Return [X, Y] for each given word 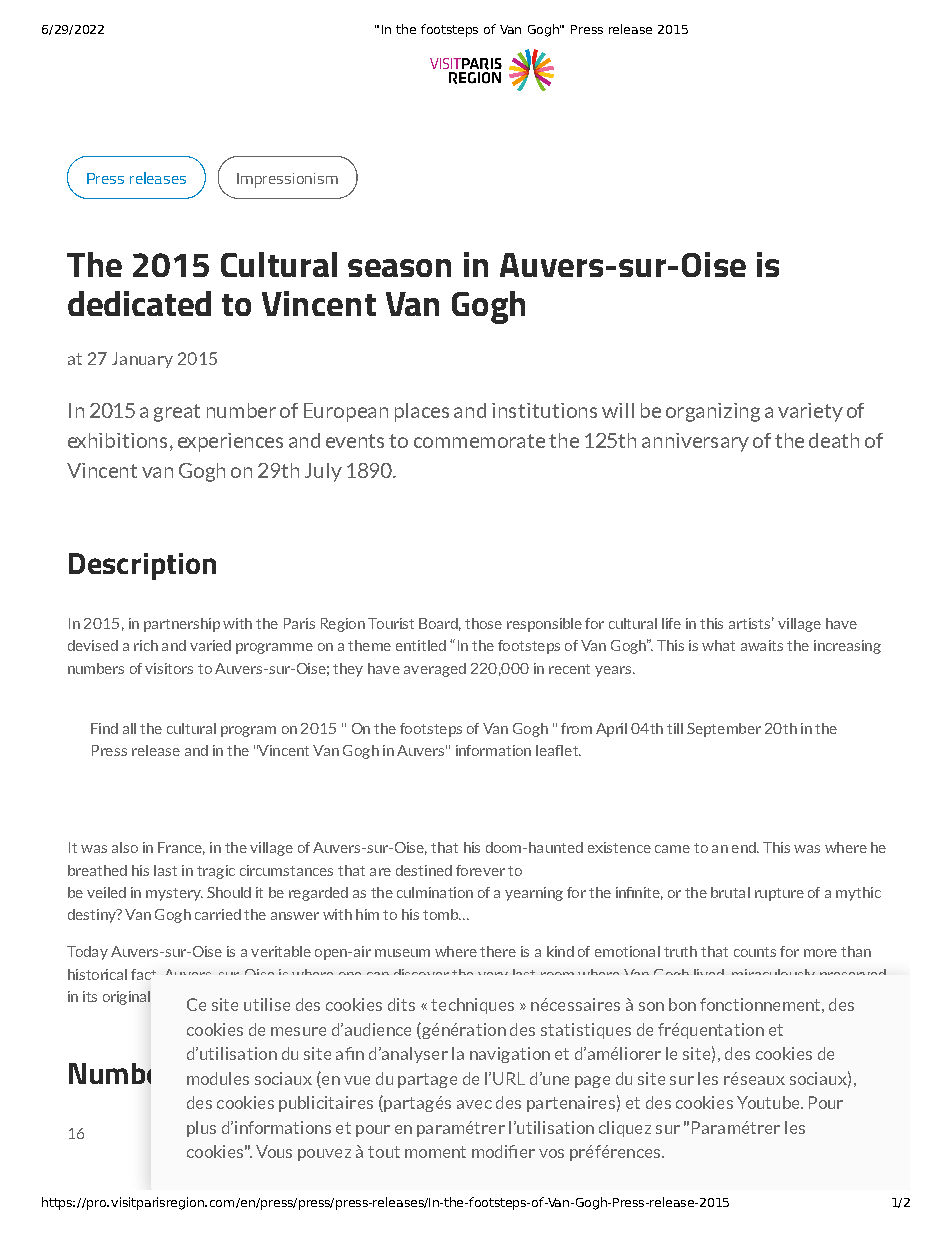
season [399, 268]
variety [810, 412]
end [745, 847]
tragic [216, 872]
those [483, 623]
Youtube [769, 1102]
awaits [762, 645]
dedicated [139, 303]
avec [474, 1104]
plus [201, 1129]
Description [142, 566]
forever [480, 870]
